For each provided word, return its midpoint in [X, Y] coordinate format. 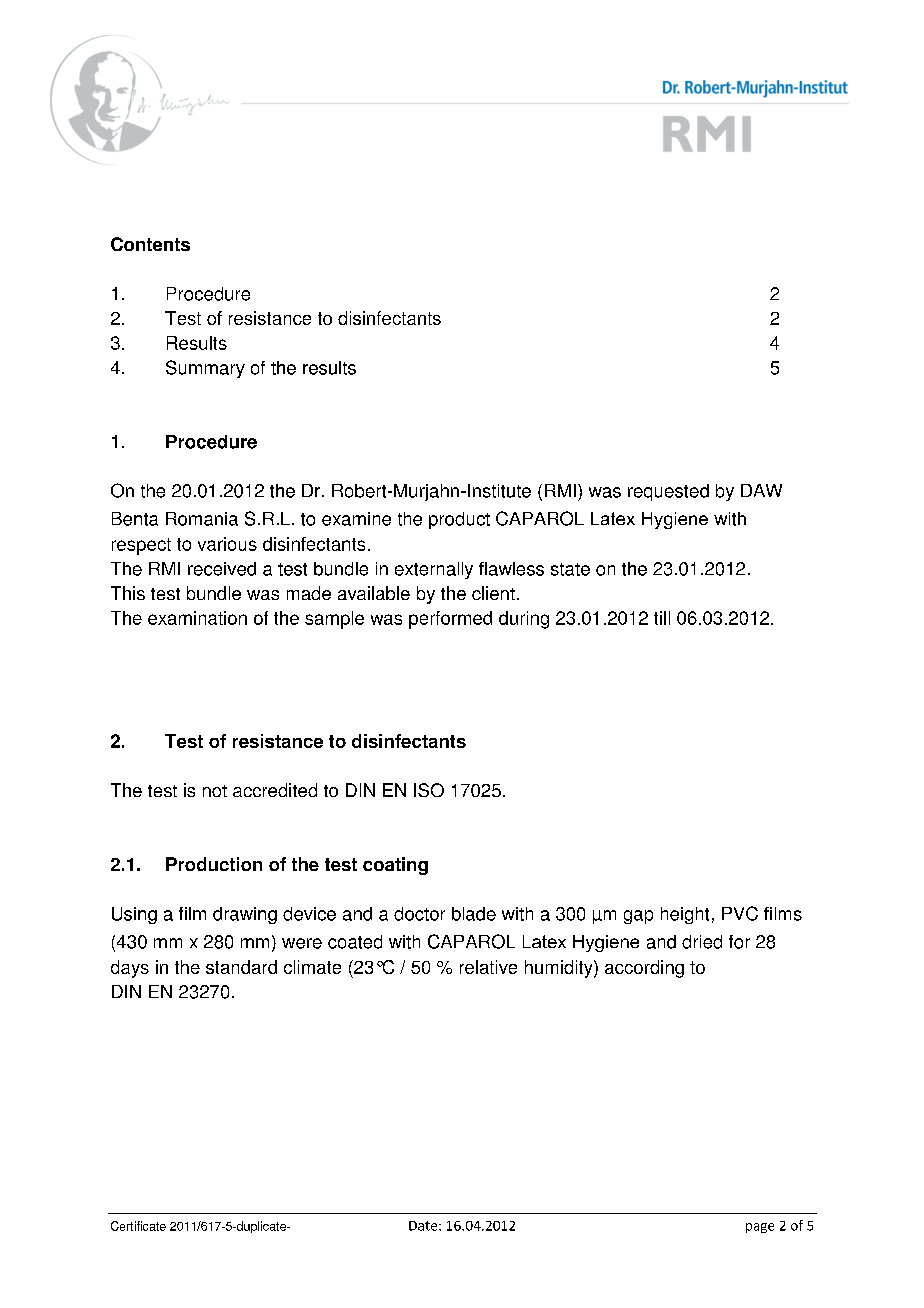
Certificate [138, 1226]
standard [241, 967]
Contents [150, 244]
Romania [202, 519]
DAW [761, 490]
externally [434, 570]
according [644, 969]
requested [668, 492]
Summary [205, 369]
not [215, 791]
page [760, 1228]
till [662, 618]
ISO [429, 790]
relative [488, 967]
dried [702, 942]
